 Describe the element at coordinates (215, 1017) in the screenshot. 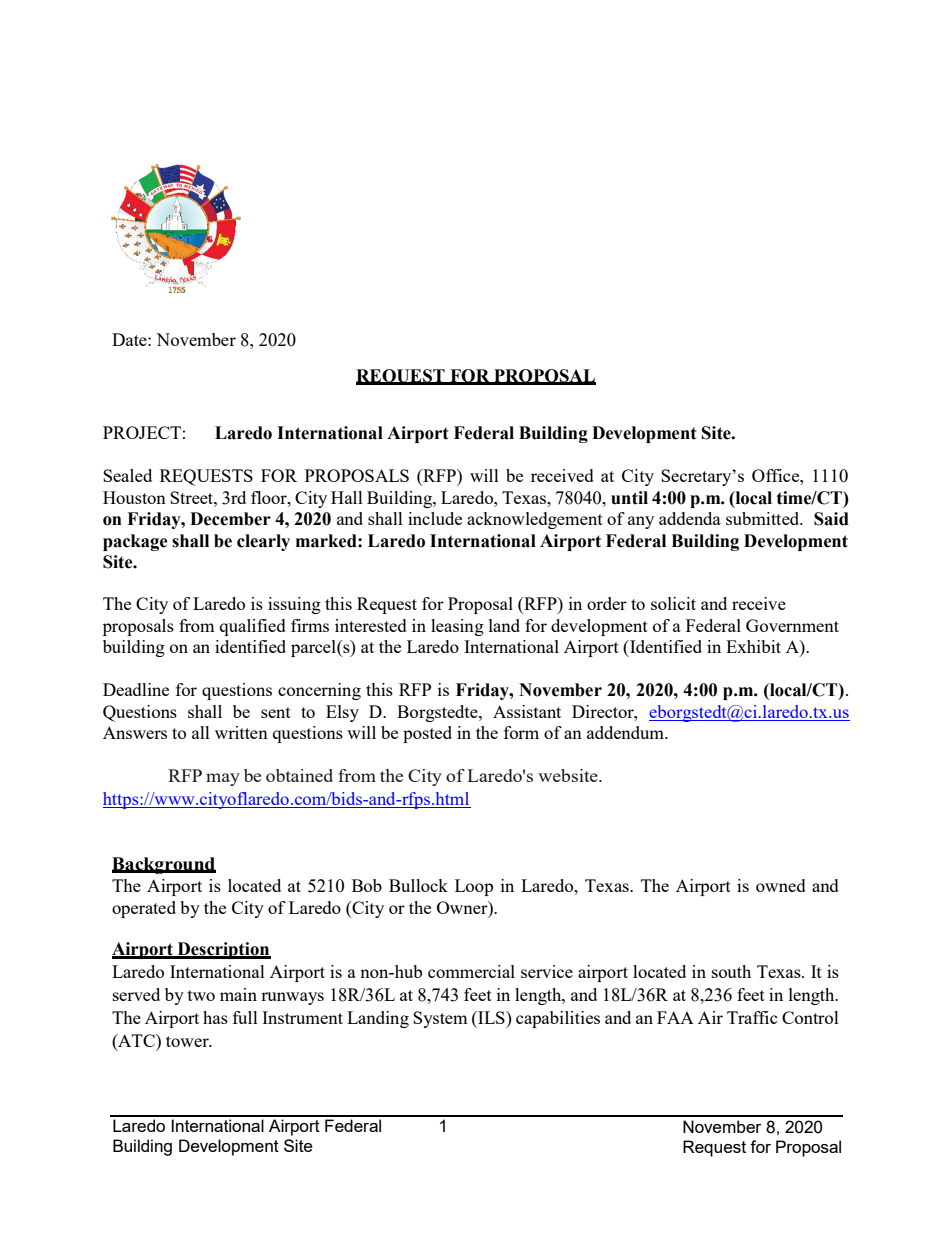

I see `has` at that location.
